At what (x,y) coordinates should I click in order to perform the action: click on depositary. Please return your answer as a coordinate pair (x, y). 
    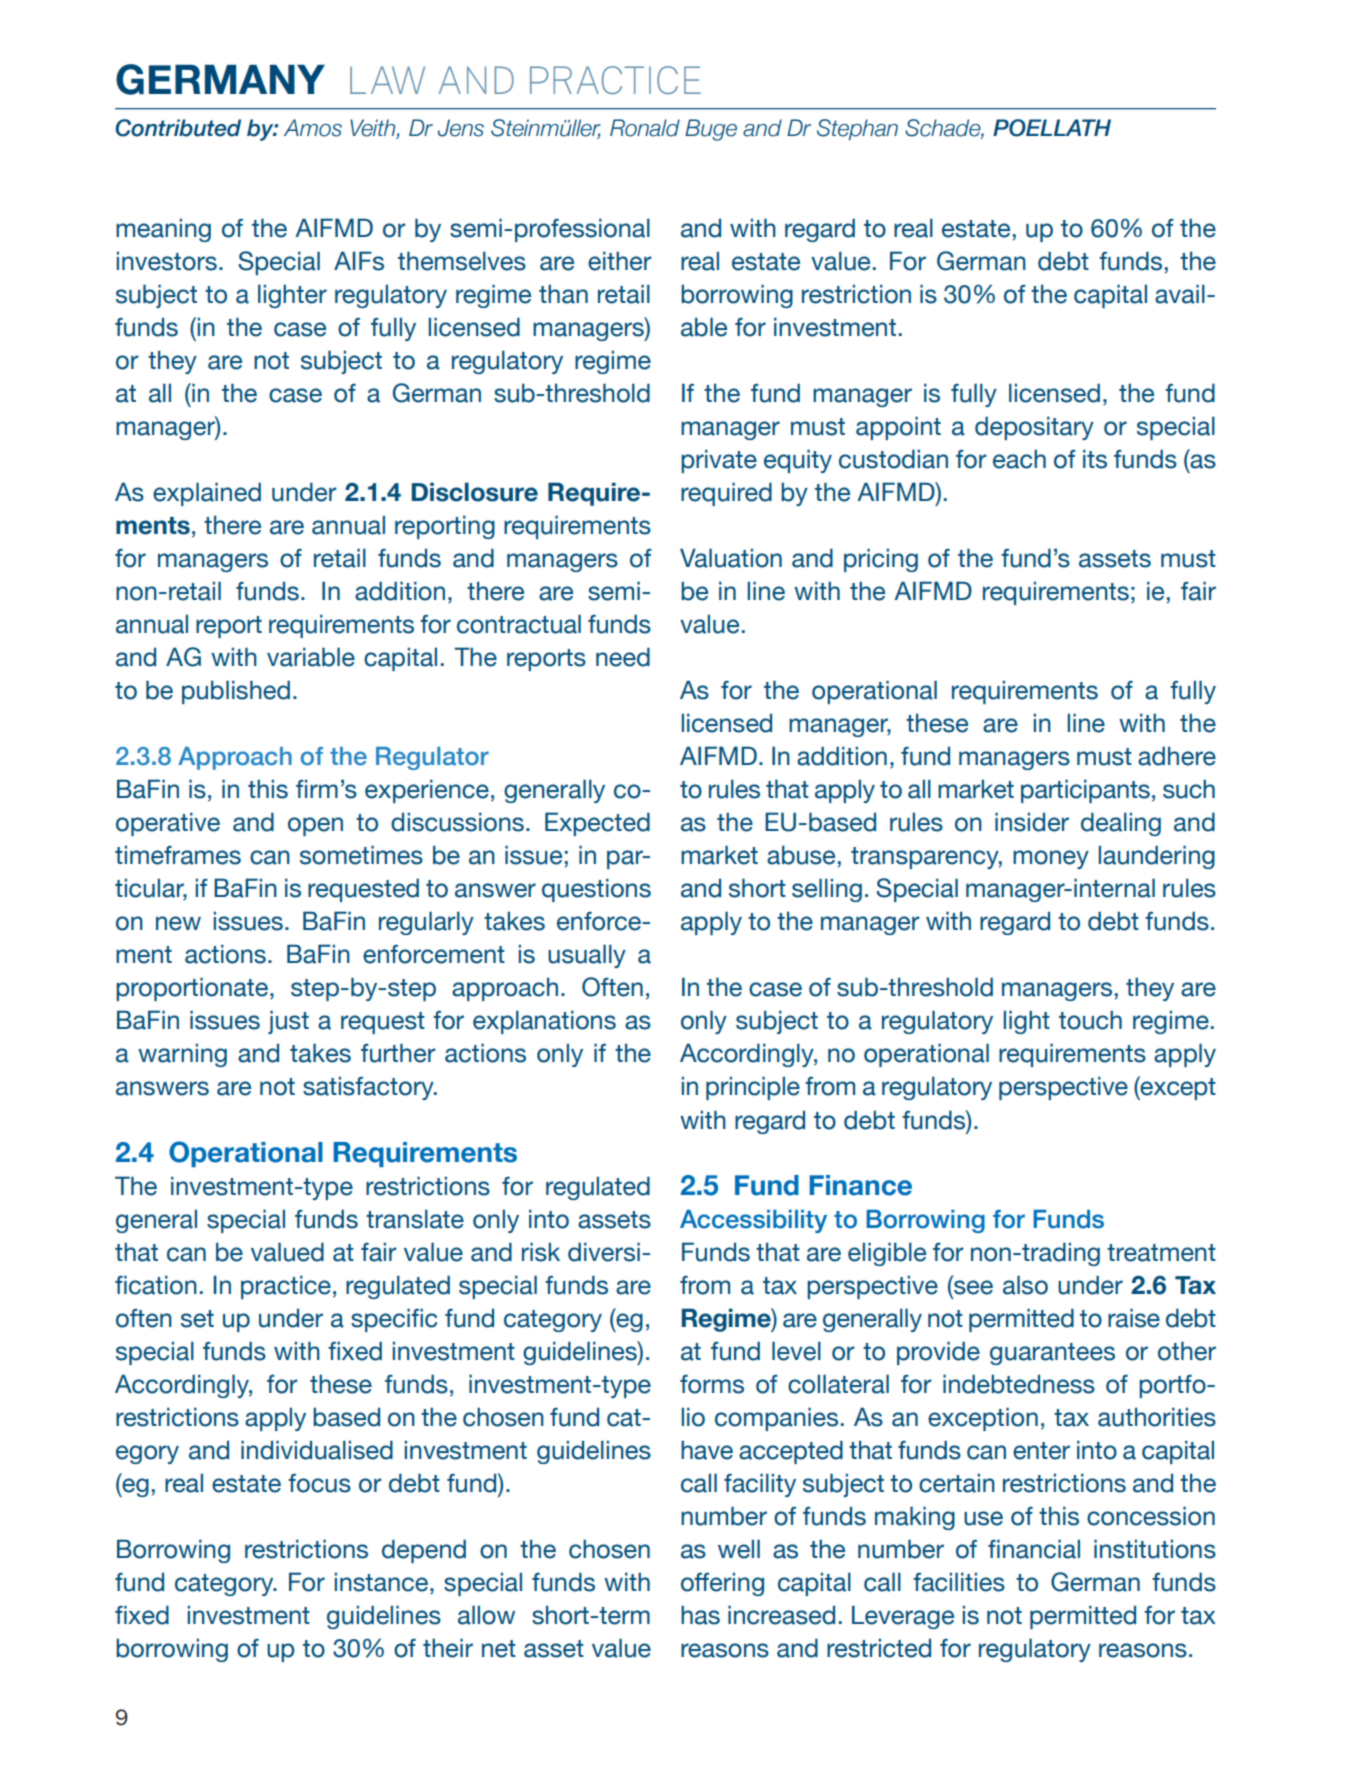
    Looking at the image, I should click on (1034, 428).
